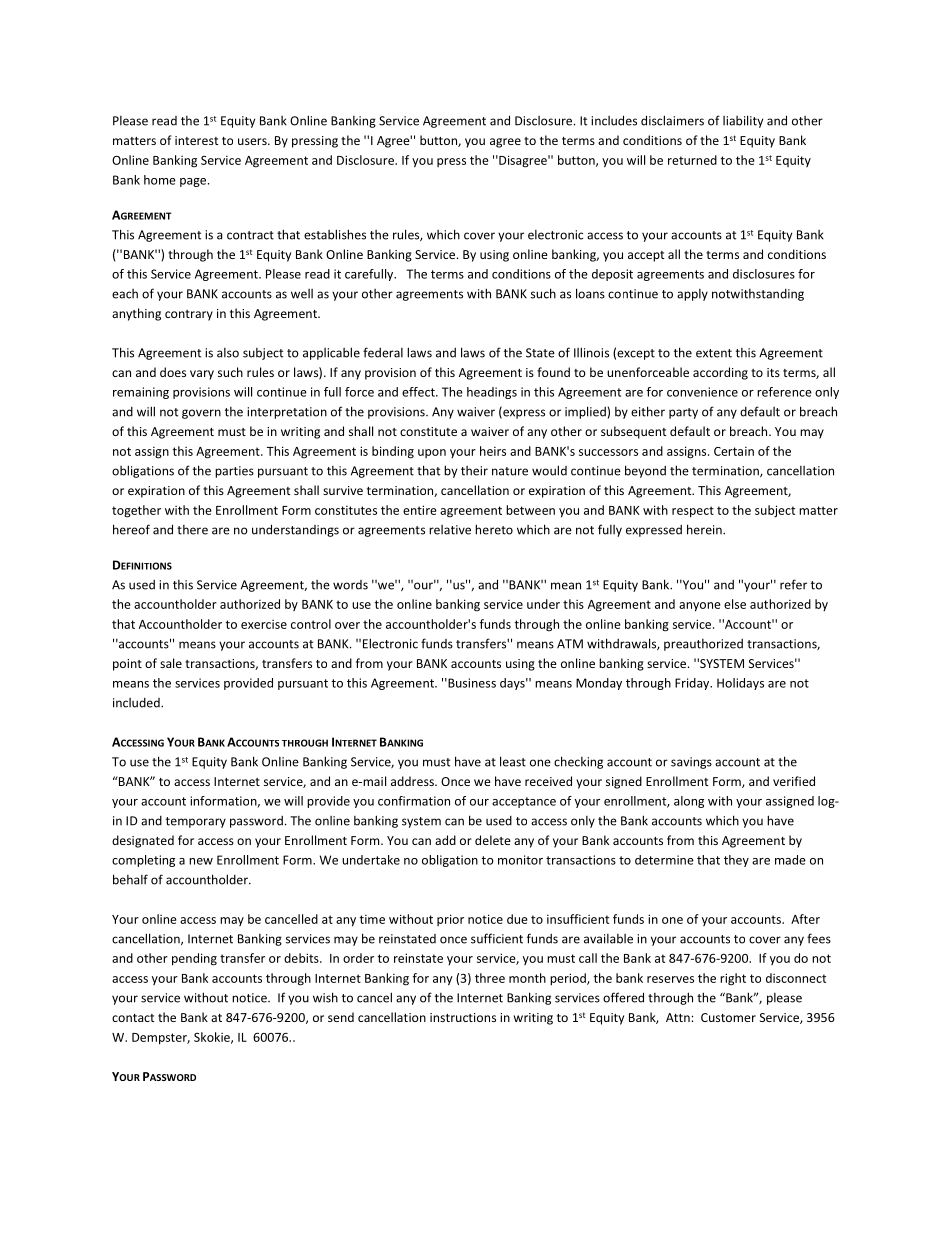 This image has height=1233, width=952. Describe the element at coordinates (194, 959) in the image. I see `pending` at that location.
